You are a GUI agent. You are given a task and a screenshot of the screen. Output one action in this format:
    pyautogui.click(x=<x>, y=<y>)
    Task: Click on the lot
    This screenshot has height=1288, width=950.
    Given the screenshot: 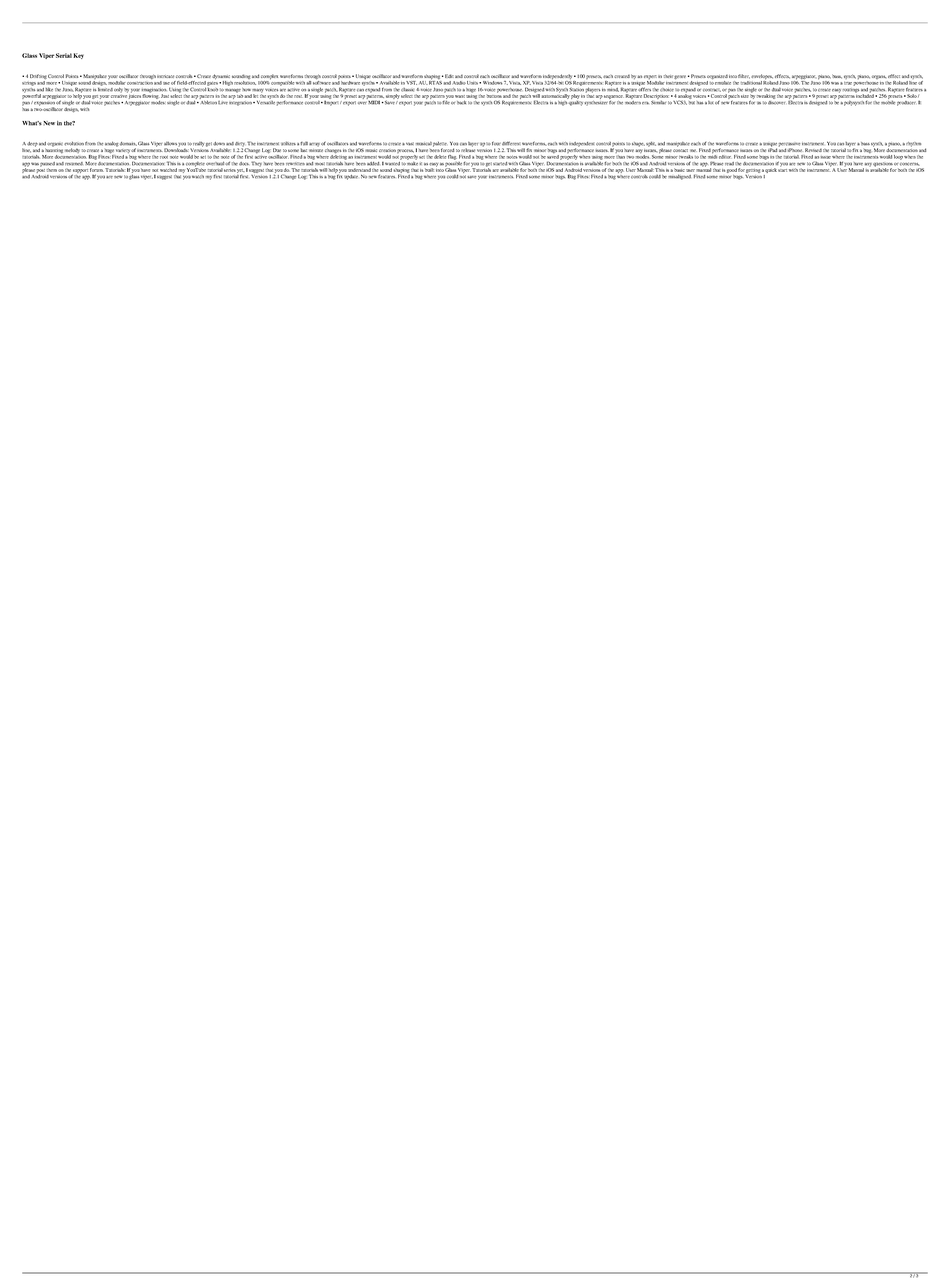 What is the action you would take?
    pyautogui.click(x=710, y=102)
